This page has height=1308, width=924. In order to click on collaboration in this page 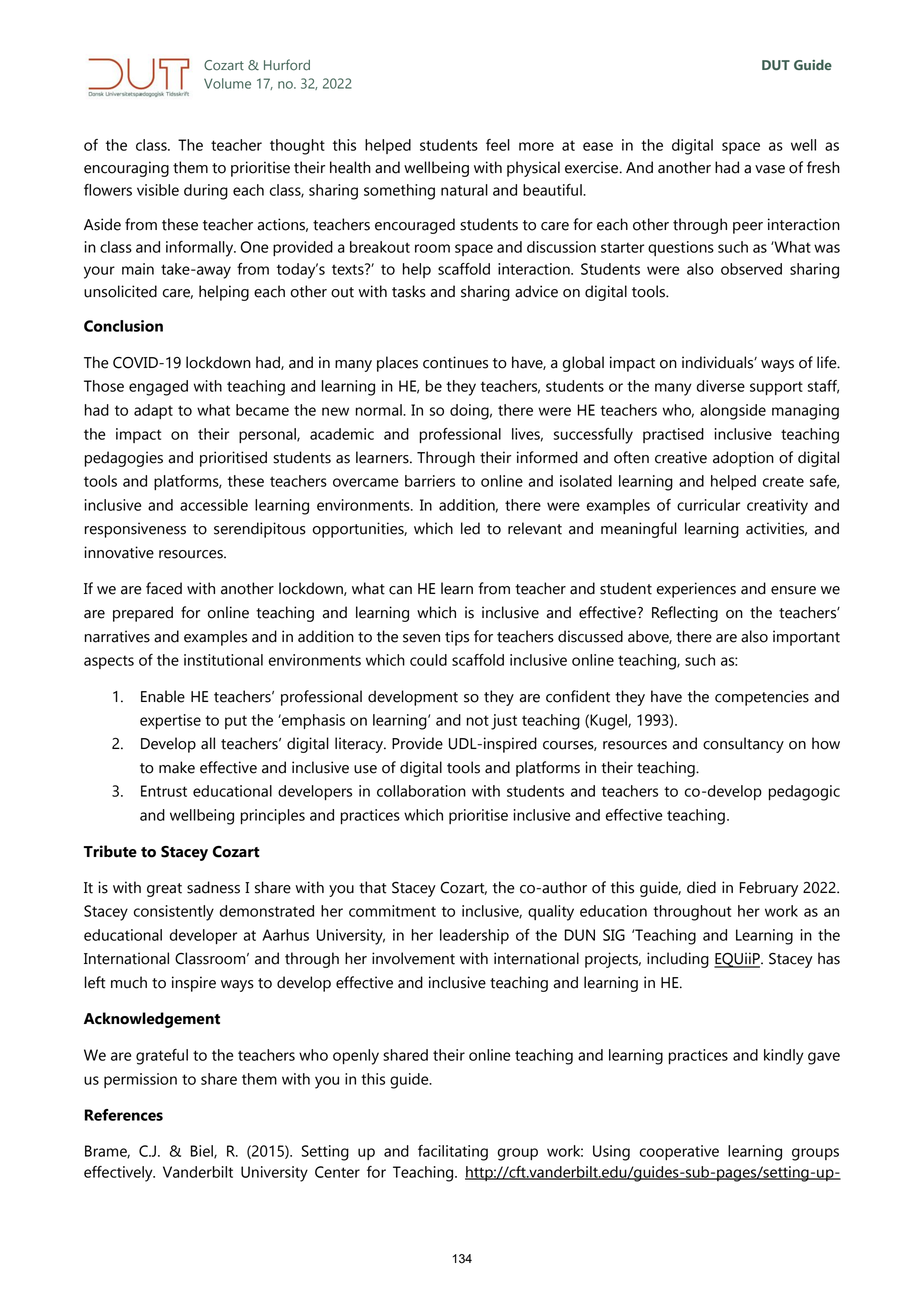, I will do `click(421, 791)`.
